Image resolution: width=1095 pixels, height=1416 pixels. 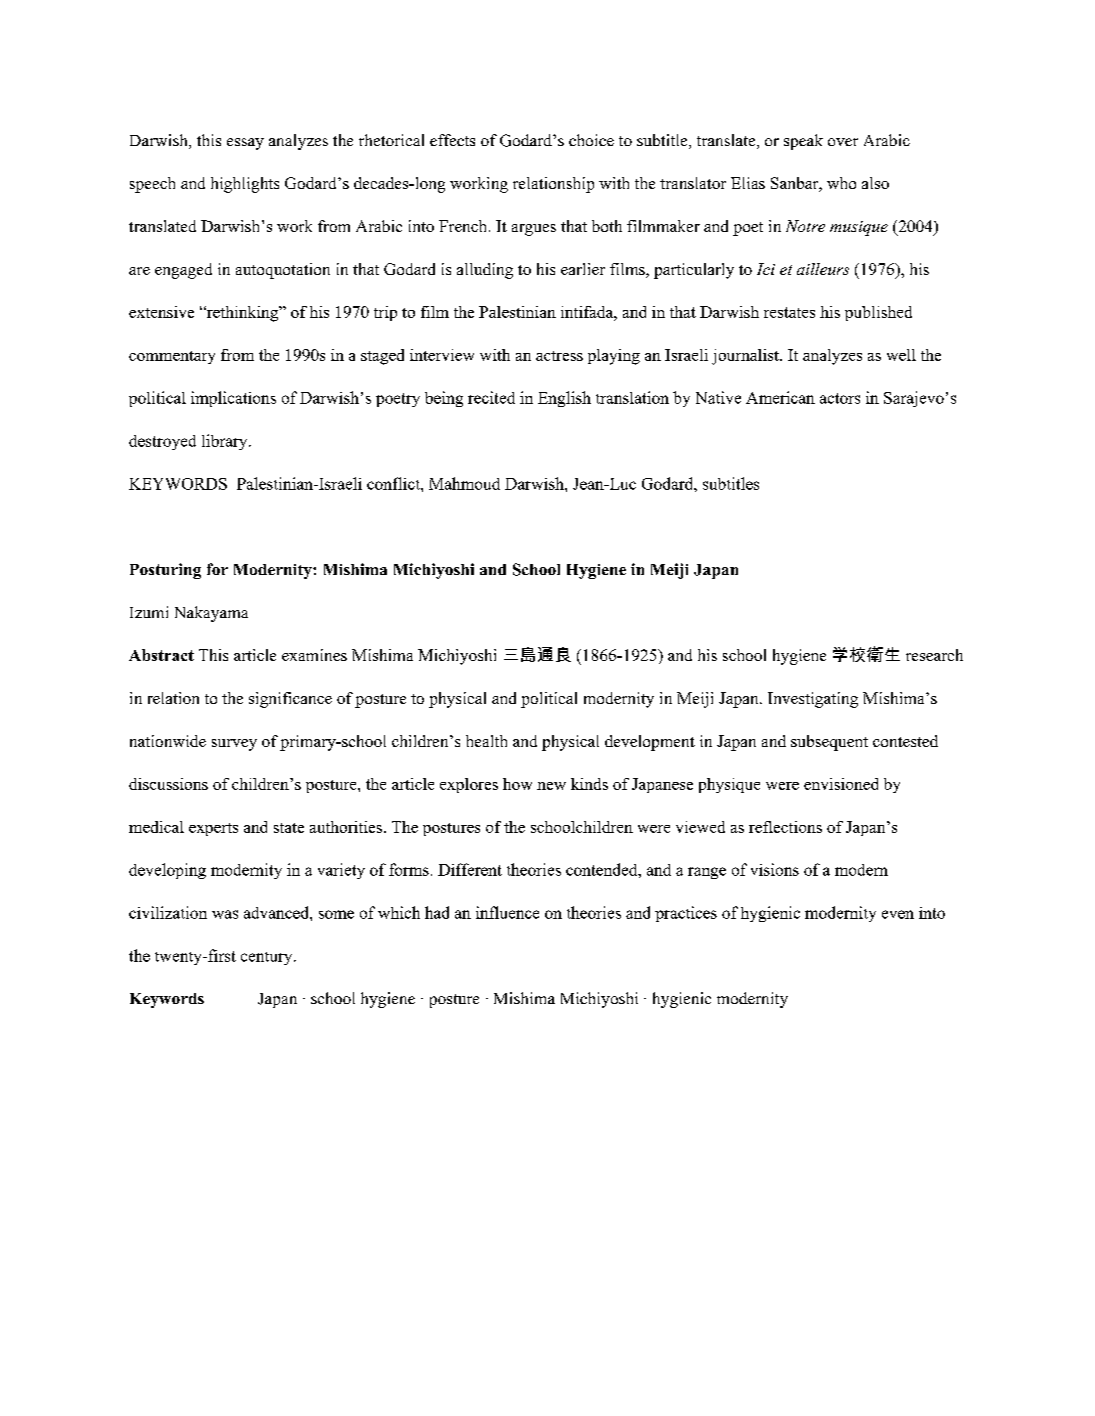 I want to click on highlights, so click(x=245, y=185).
